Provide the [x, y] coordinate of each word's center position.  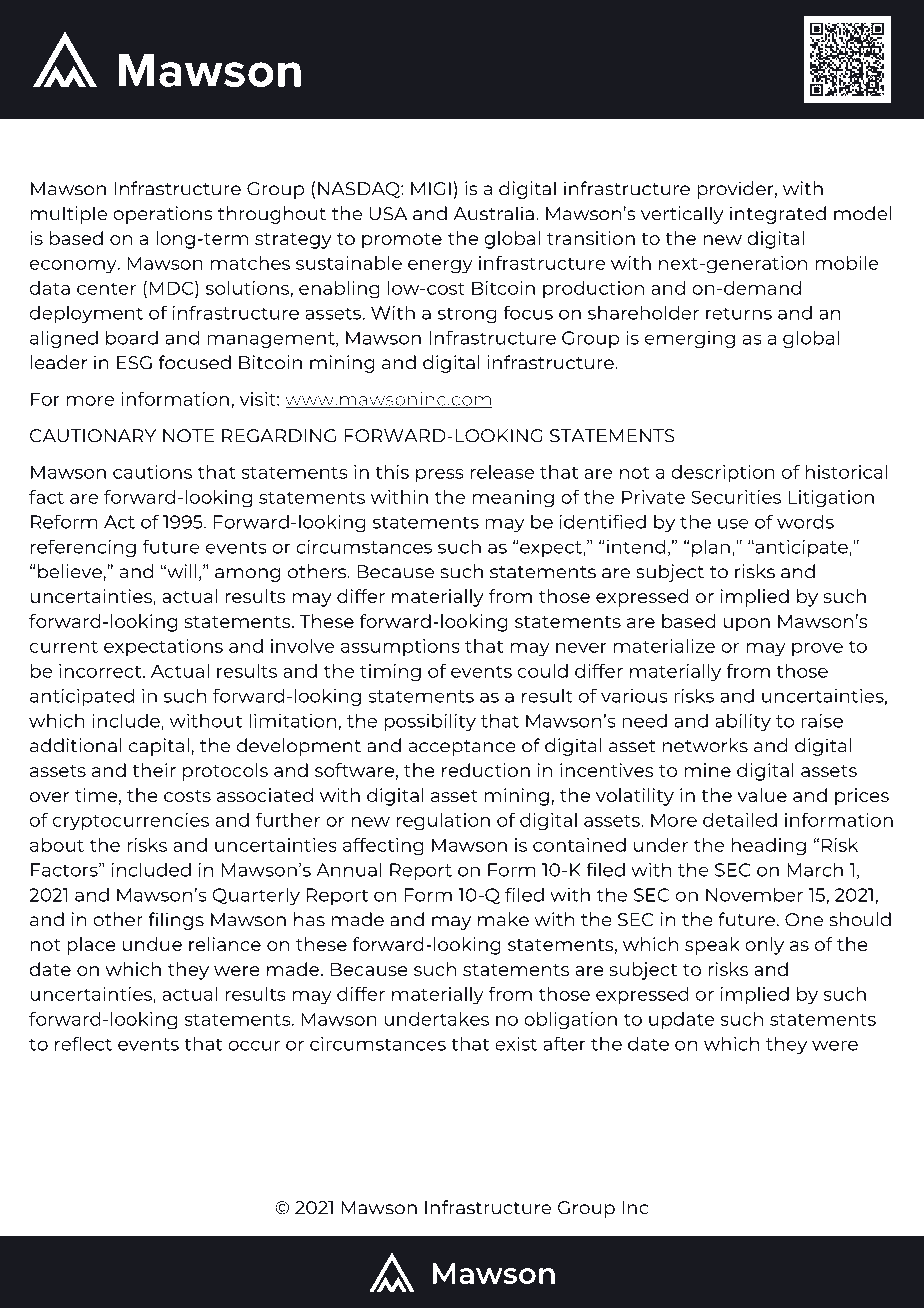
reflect [83, 1044]
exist [516, 1044]
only [764, 946]
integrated [778, 215]
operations [163, 215]
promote [402, 241]
